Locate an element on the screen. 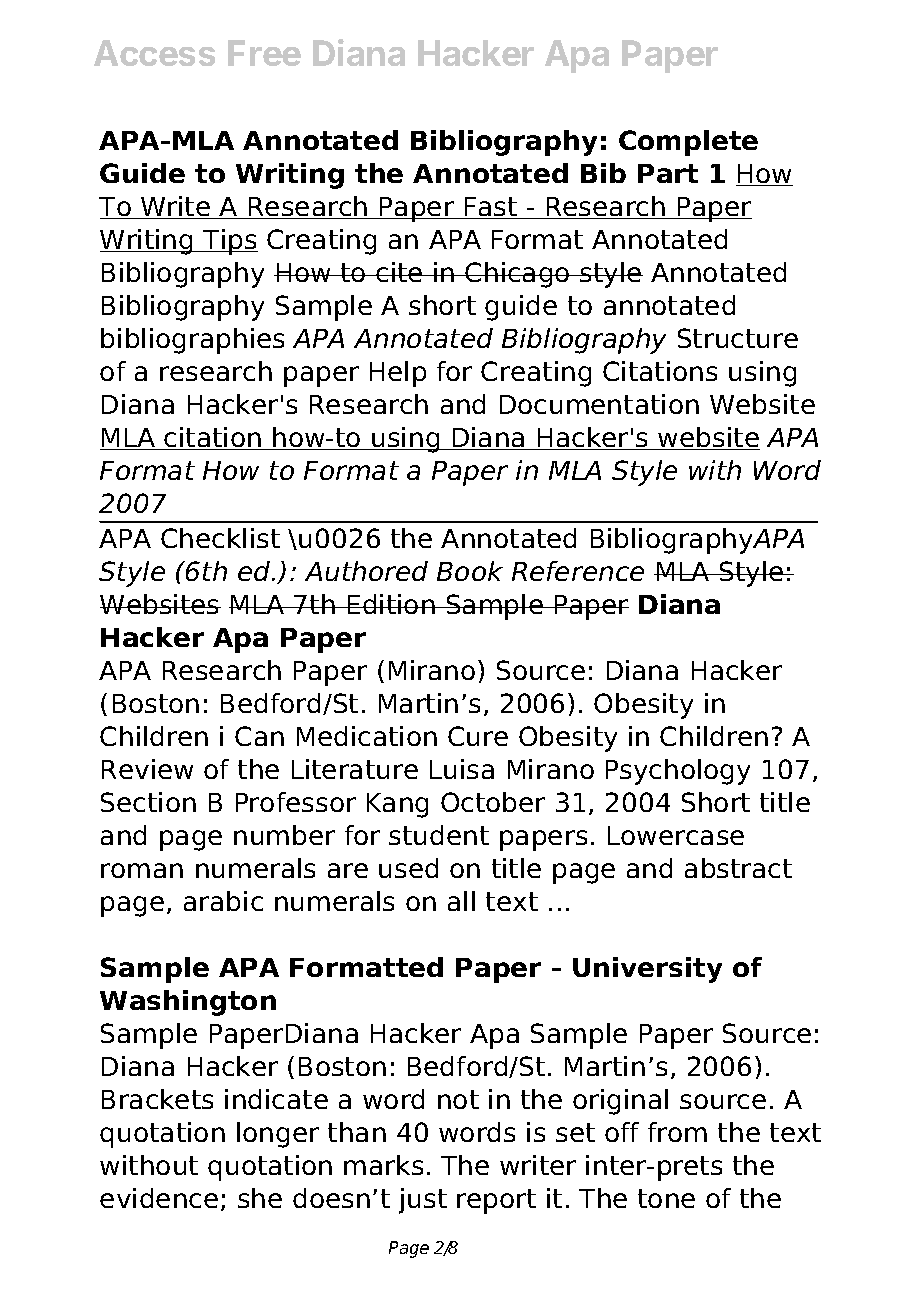 The image size is (924, 1311). Free is located at coordinates (264, 53).
